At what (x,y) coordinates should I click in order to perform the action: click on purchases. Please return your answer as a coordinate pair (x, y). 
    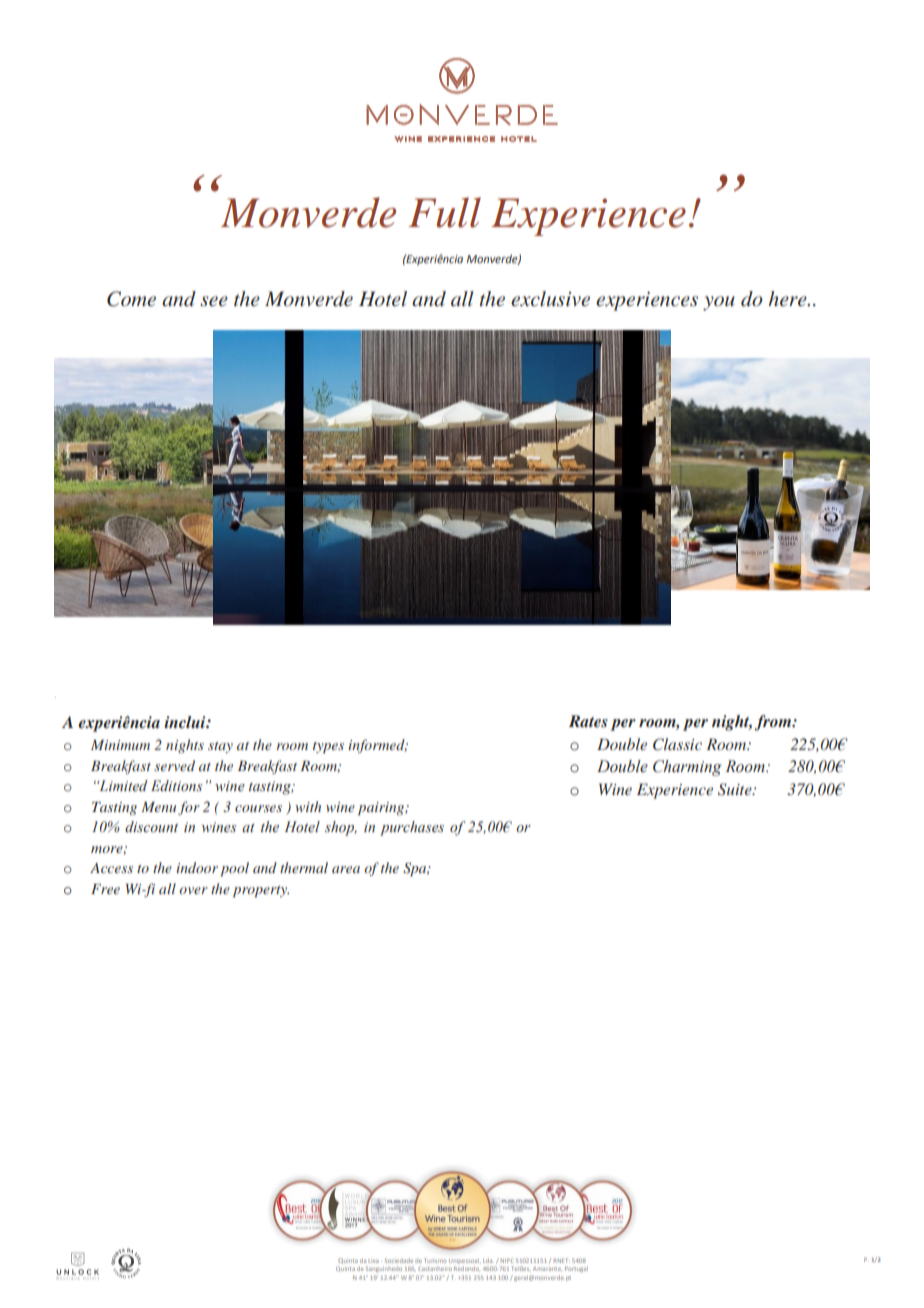
    Looking at the image, I should click on (412, 828).
